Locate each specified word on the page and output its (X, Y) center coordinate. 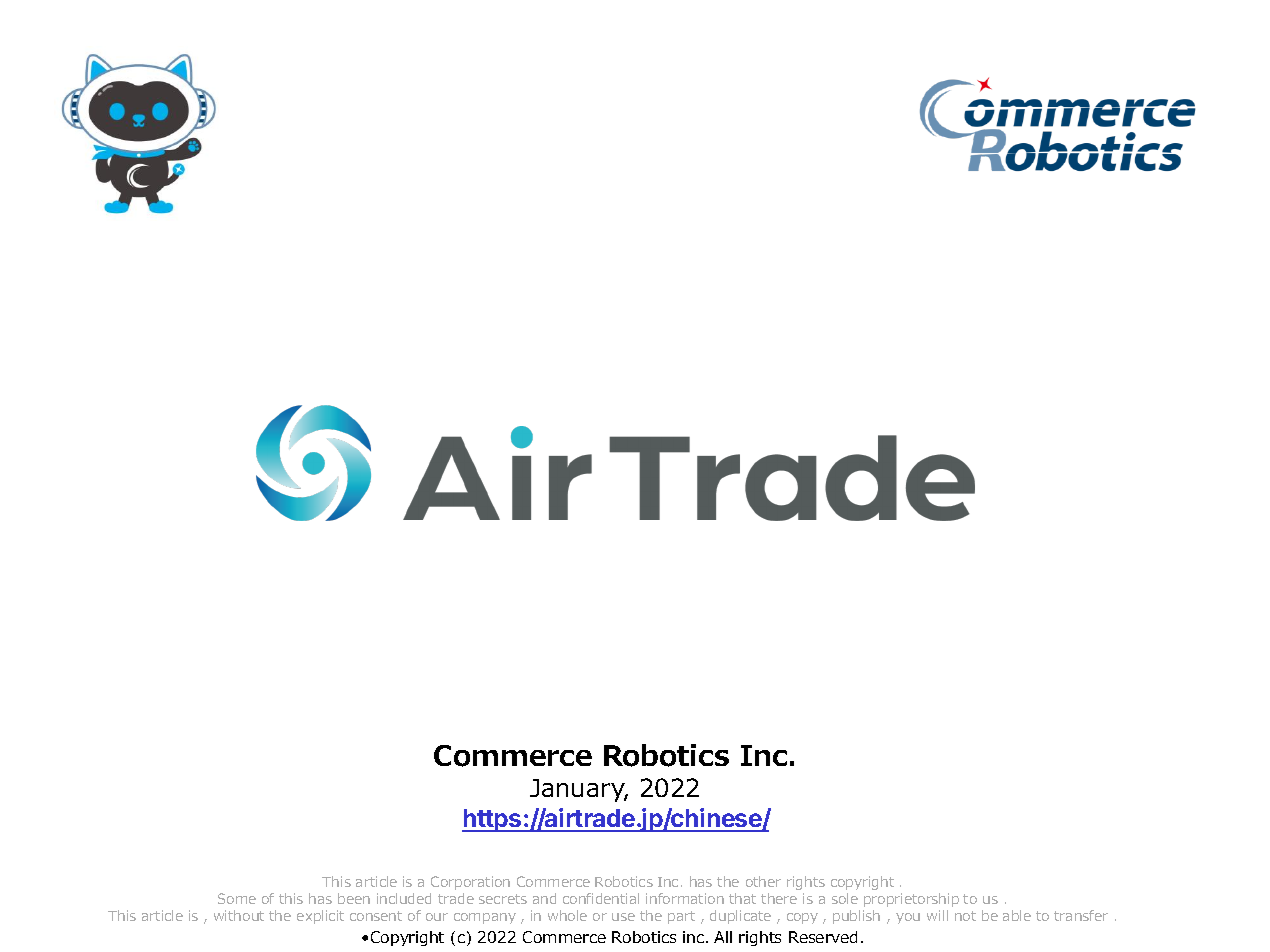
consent (376, 916)
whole (567, 915)
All (723, 937)
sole (845, 898)
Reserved (823, 937)
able (1017, 915)
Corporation (470, 883)
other (763, 881)
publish (856, 917)
